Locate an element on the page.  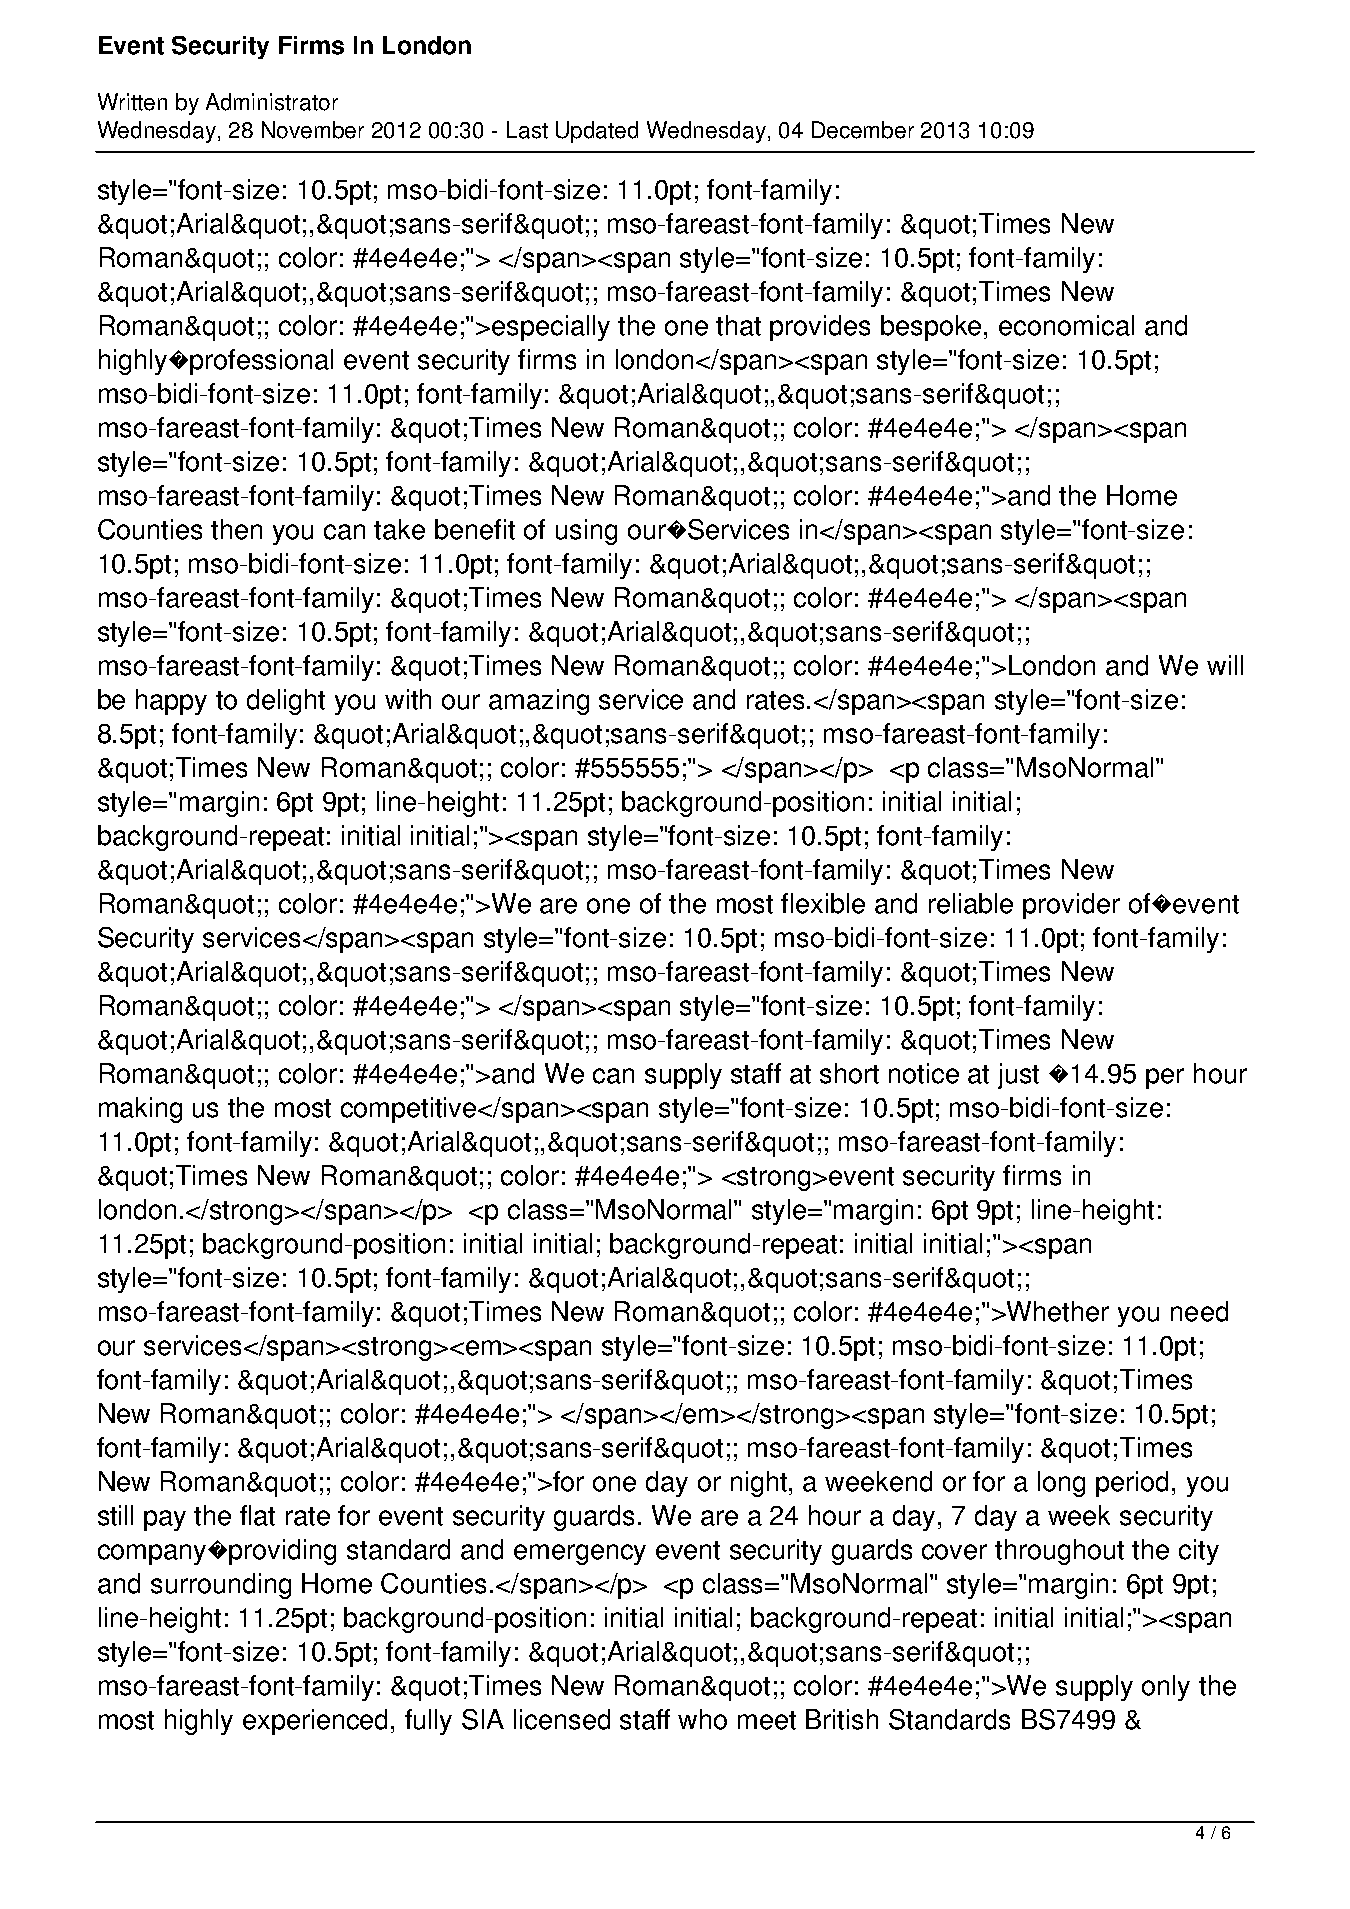
December is located at coordinates (863, 130).
